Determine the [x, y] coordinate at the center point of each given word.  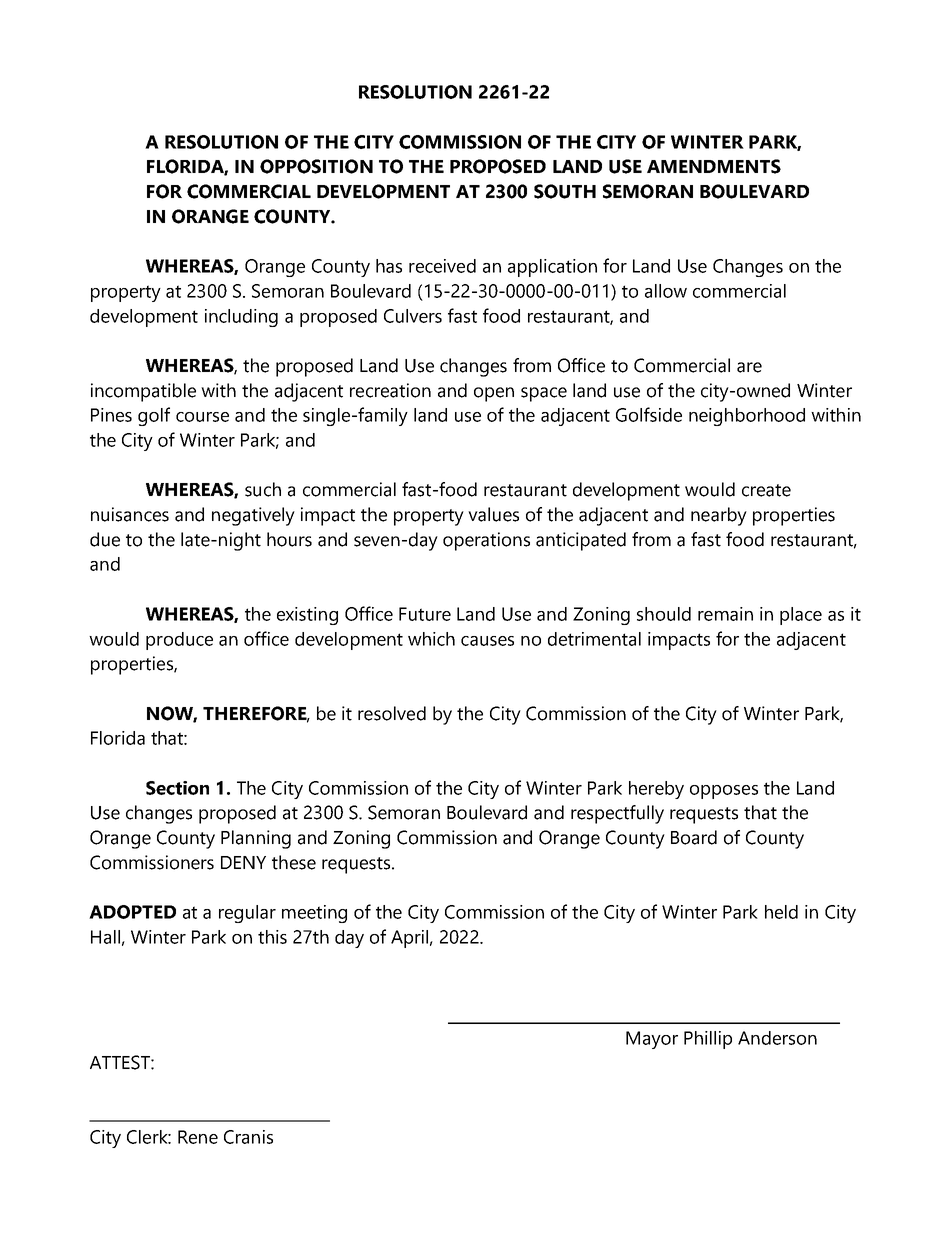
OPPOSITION [316, 166]
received [442, 266]
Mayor [652, 1040]
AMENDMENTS [714, 166]
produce [179, 641]
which [431, 639]
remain [725, 614]
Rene [198, 1137]
